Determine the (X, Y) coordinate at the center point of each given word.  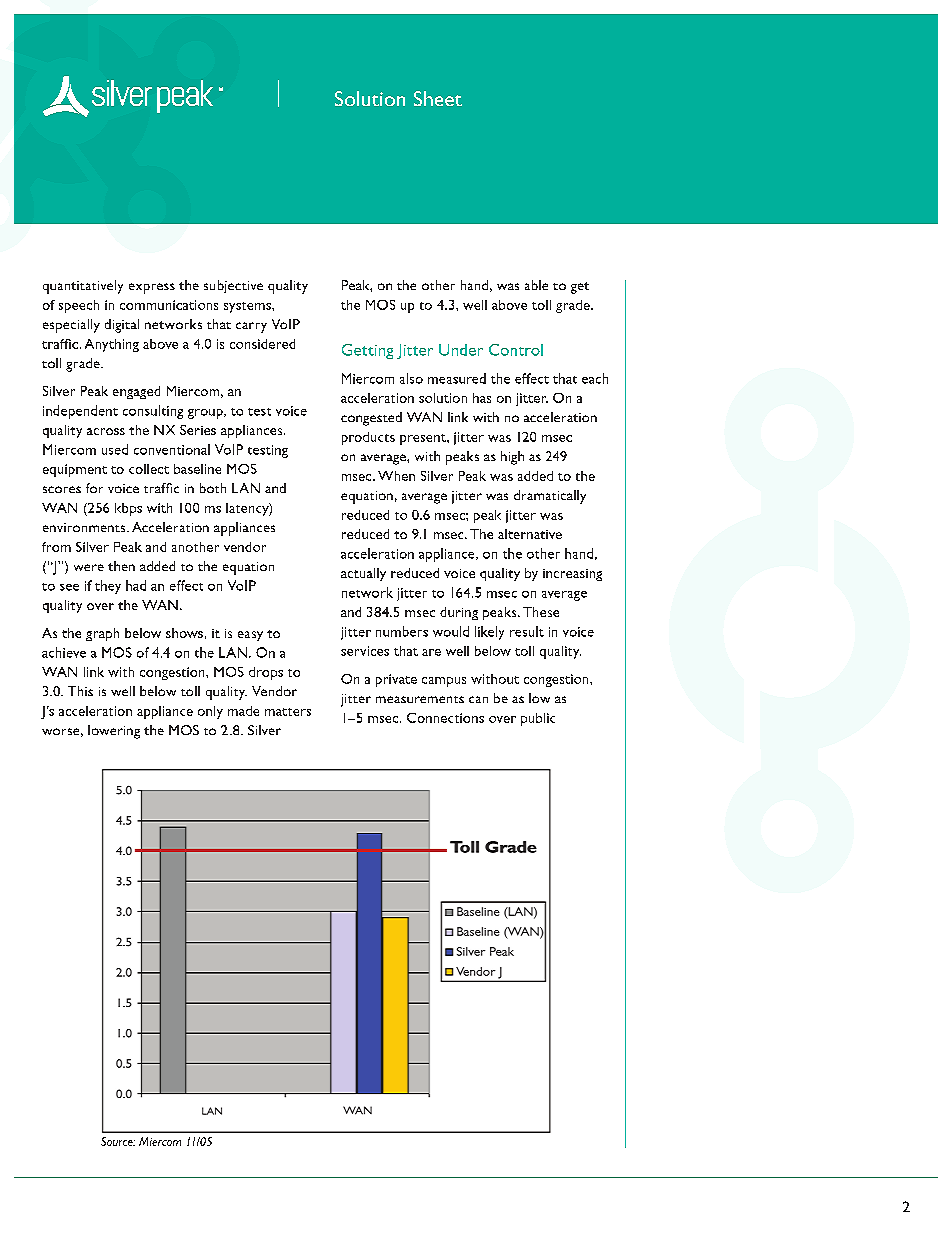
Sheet (438, 98)
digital (122, 326)
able (536, 285)
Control (516, 350)
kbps (128, 509)
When (396, 476)
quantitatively (83, 287)
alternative (530, 534)
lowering (114, 732)
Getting (367, 351)
